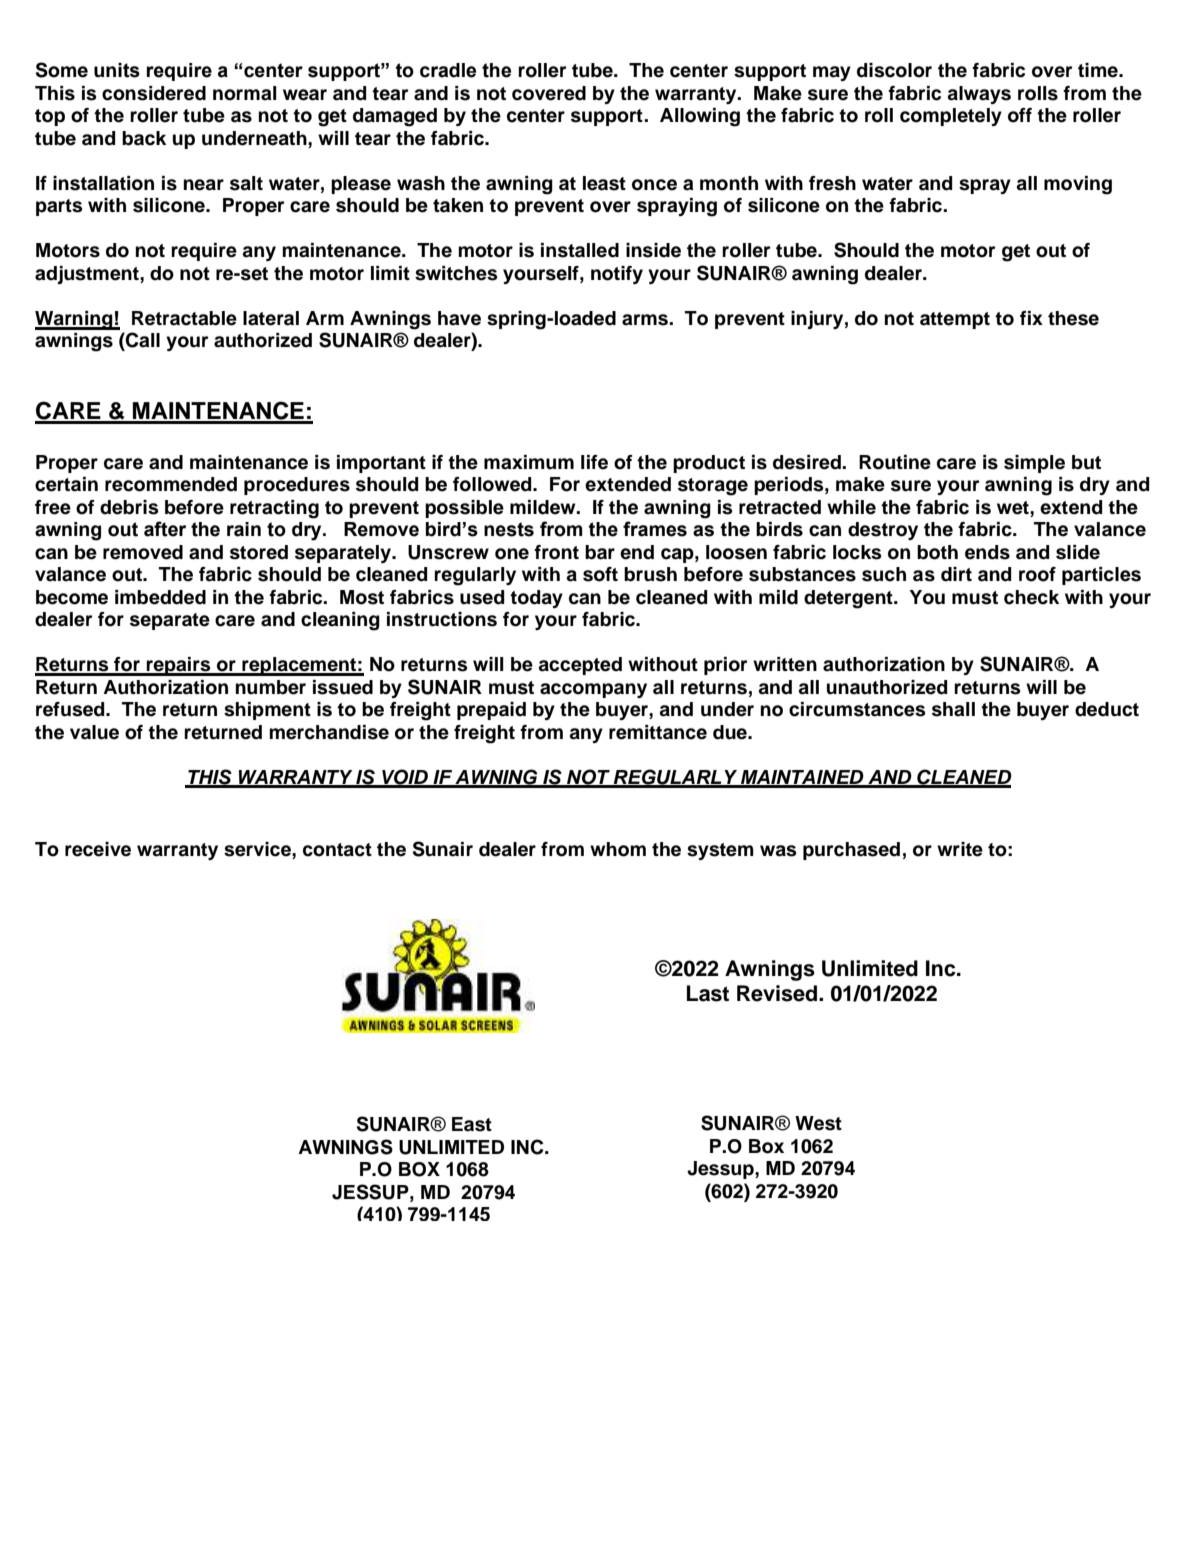 This screenshot has width=1197, height=1549. What do you see at coordinates (154, 93) in the screenshot?
I see `considered` at bounding box center [154, 93].
